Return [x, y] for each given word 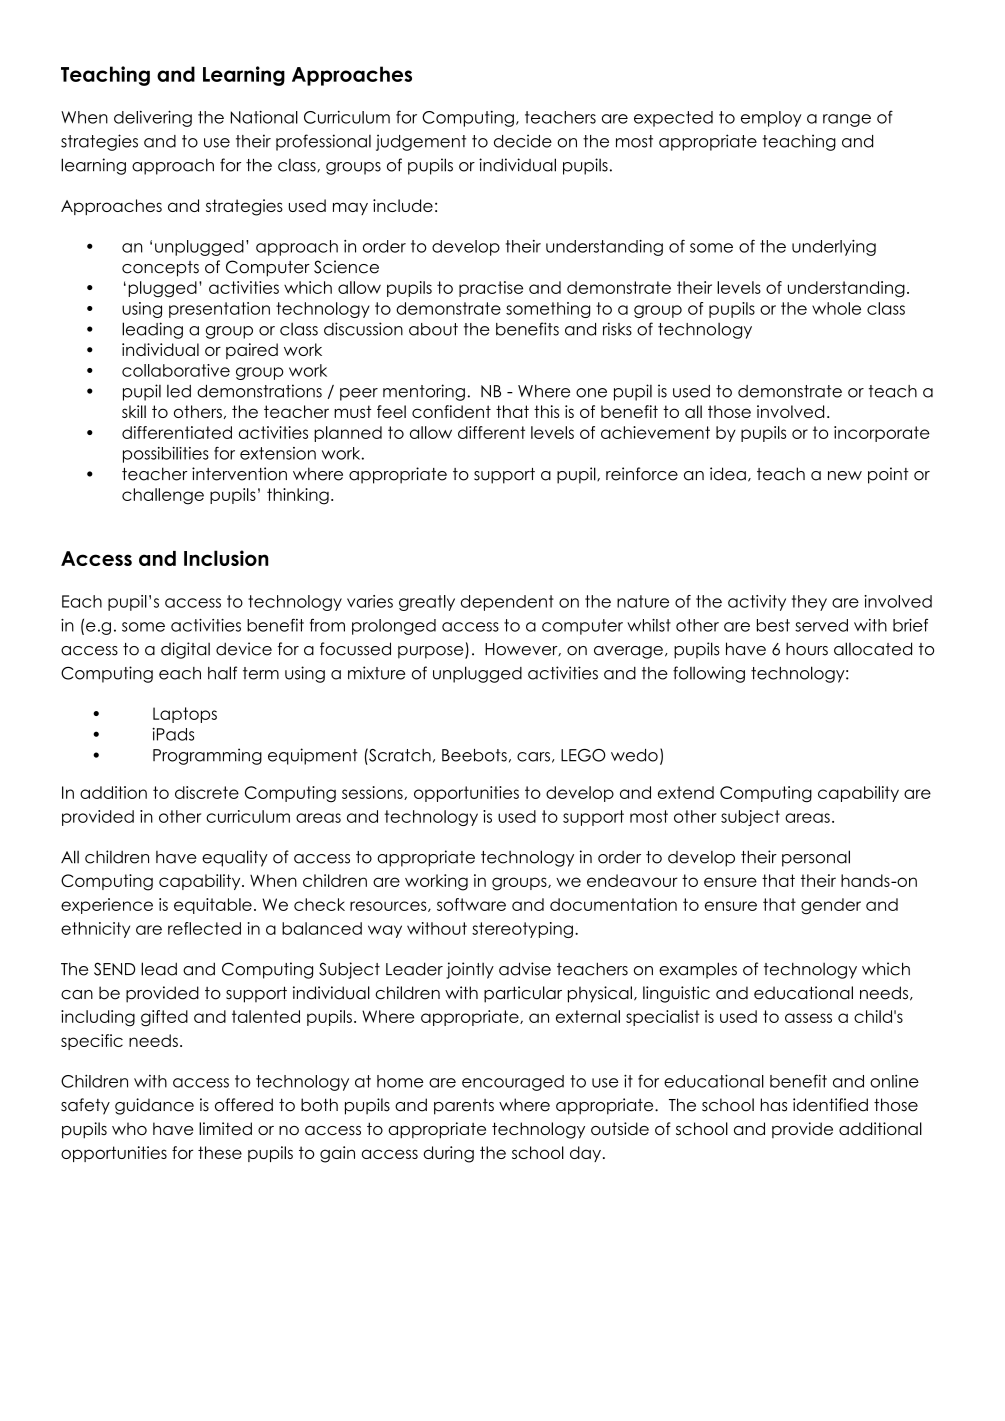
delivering [153, 118]
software [471, 904]
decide [523, 141]
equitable [213, 906]
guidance [154, 1106]
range [847, 120]
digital [185, 650]
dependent [507, 603]
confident [451, 411]
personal [816, 858]
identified [830, 1105]
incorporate [882, 434]
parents [464, 1107]
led [179, 391]
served [821, 625]
